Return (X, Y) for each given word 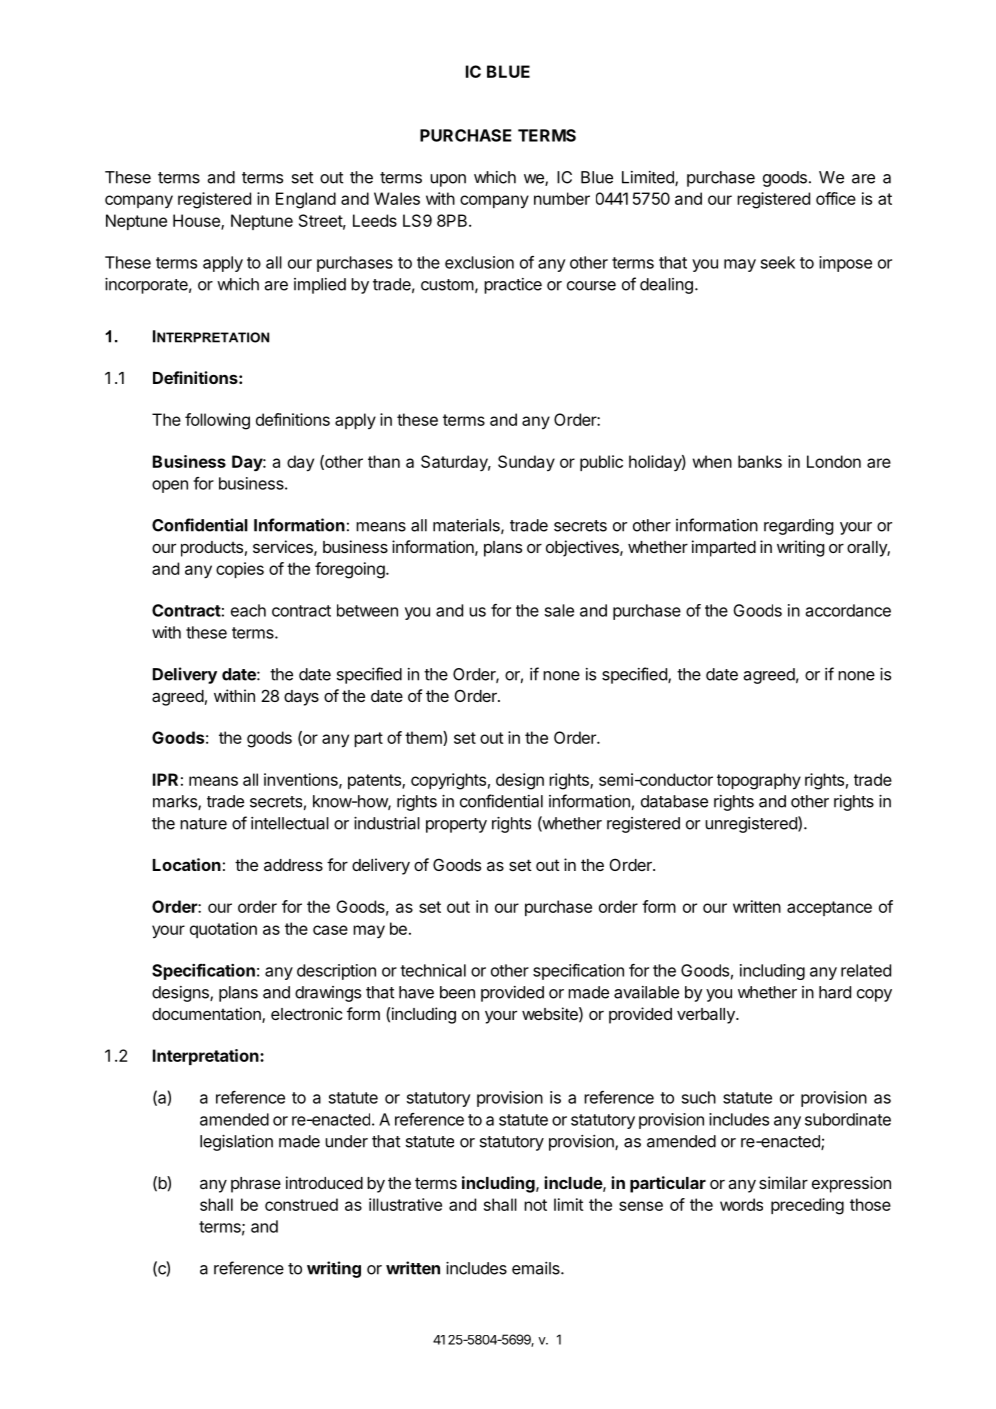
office (836, 198)
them (424, 738)
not (535, 1205)
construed (301, 1204)
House (197, 221)
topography (759, 781)
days (301, 698)
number (562, 198)
